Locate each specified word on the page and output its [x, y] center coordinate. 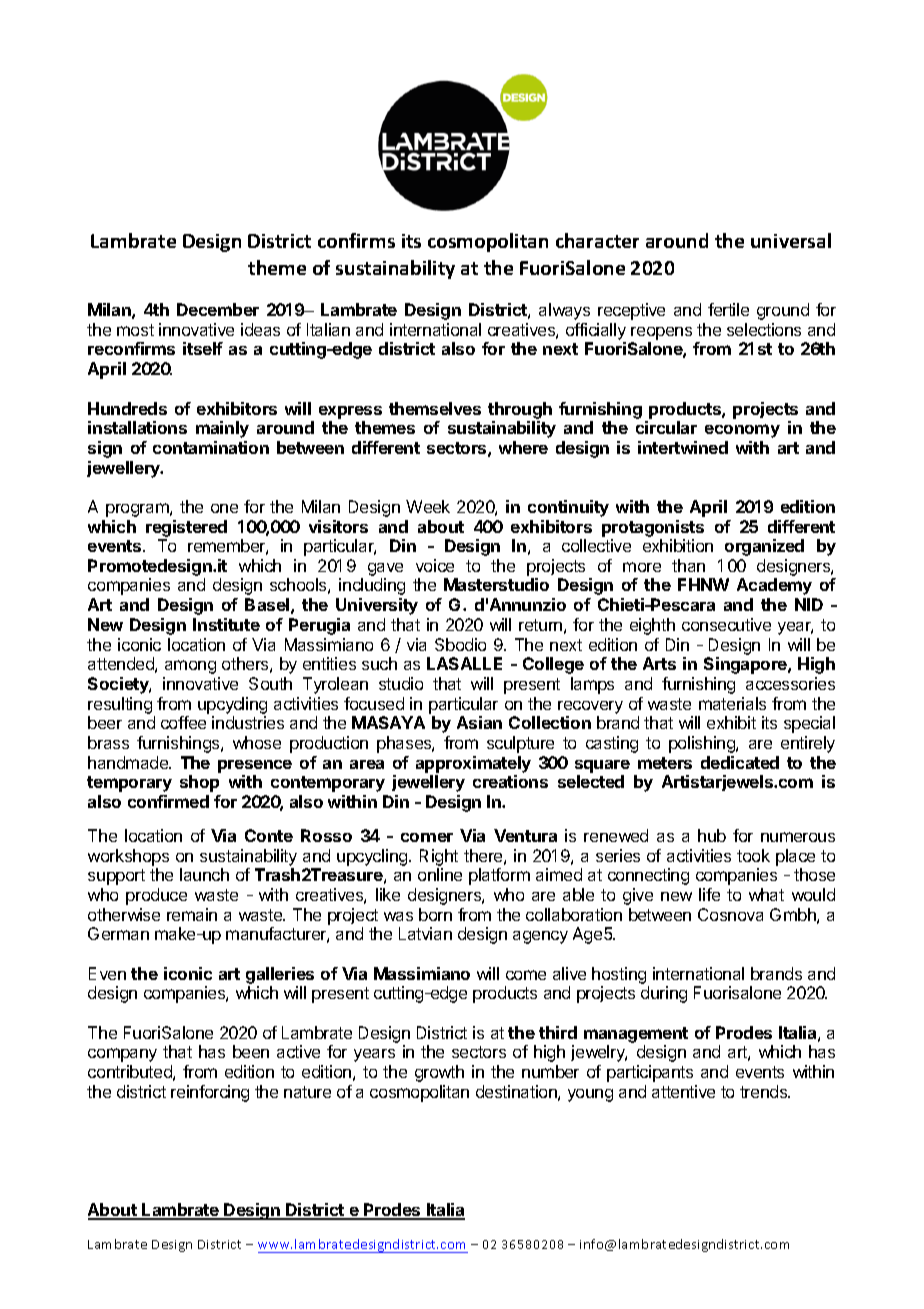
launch [204, 874]
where [523, 447]
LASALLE [464, 663]
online [440, 874]
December [218, 309]
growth [439, 1073]
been [251, 1051]
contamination [211, 447]
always [564, 311]
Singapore [746, 665]
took [753, 855]
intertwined [683, 447]
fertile [728, 309]
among [190, 667]
